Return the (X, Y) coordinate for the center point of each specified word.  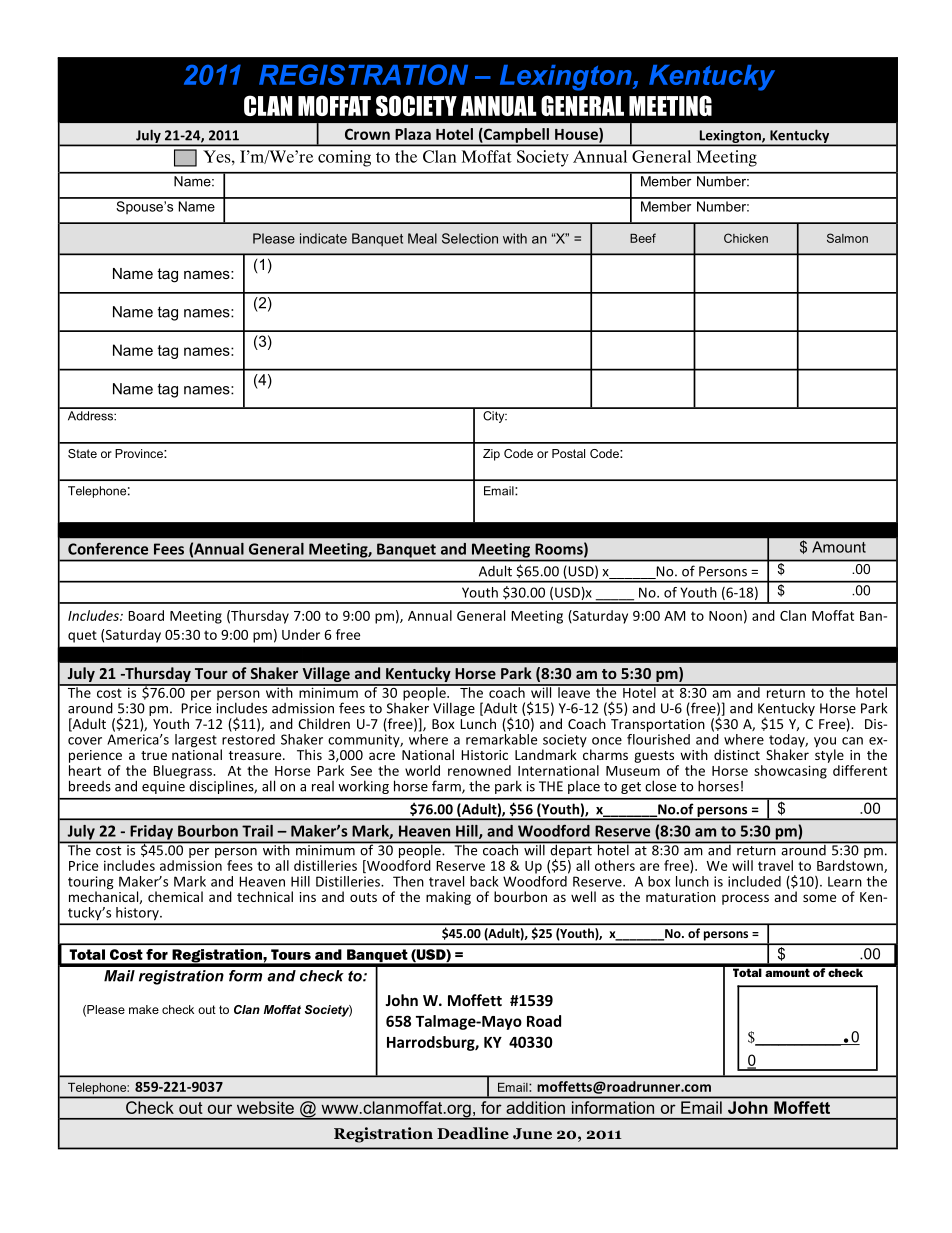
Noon (725, 616)
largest (196, 741)
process (745, 899)
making (448, 898)
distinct (737, 754)
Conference (108, 549)
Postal (568, 453)
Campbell (516, 136)
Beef (643, 238)
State (82, 453)
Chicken (746, 238)
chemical (175, 896)
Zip (491, 455)
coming (344, 158)
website (265, 1107)
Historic (484, 755)
